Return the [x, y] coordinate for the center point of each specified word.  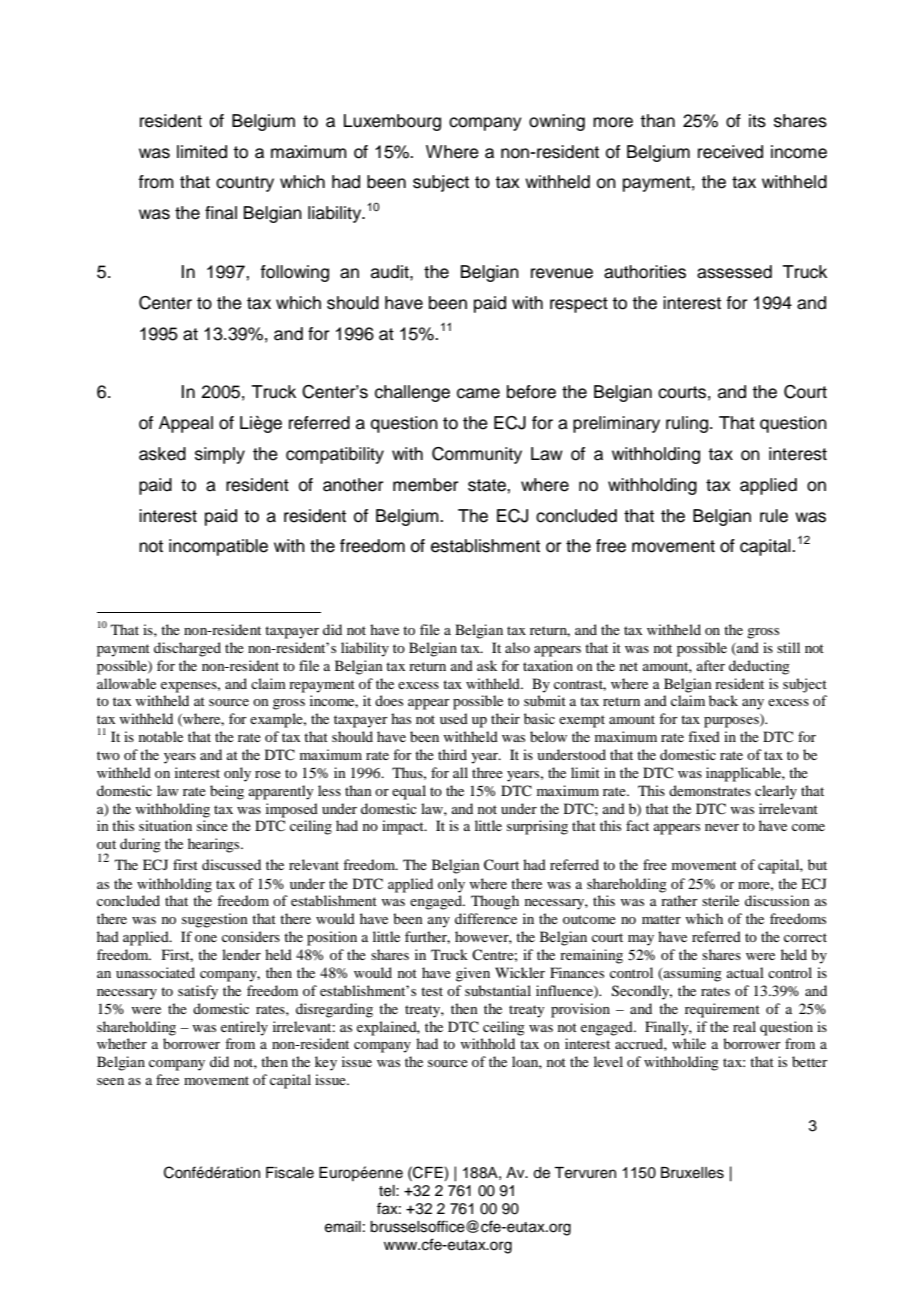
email [343, 1227]
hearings [215, 845]
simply [220, 455]
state [488, 485]
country [245, 184]
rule [774, 516]
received [730, 152]
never [722, 827]
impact [404, 827]
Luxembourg [392, 122]
